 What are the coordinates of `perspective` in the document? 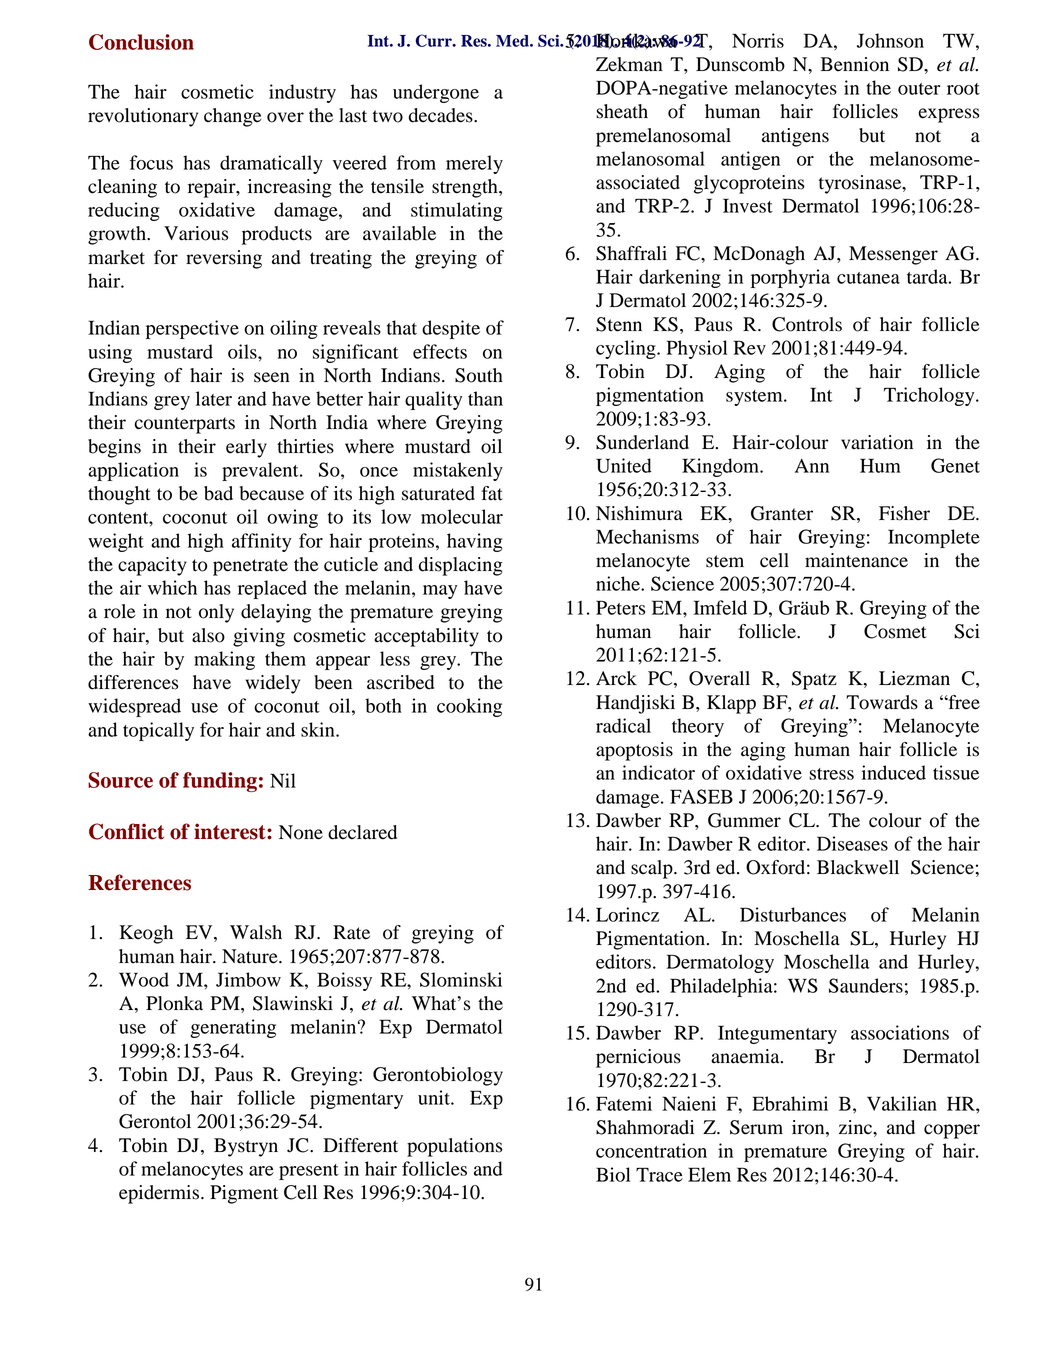 It's located at (192, 329).
